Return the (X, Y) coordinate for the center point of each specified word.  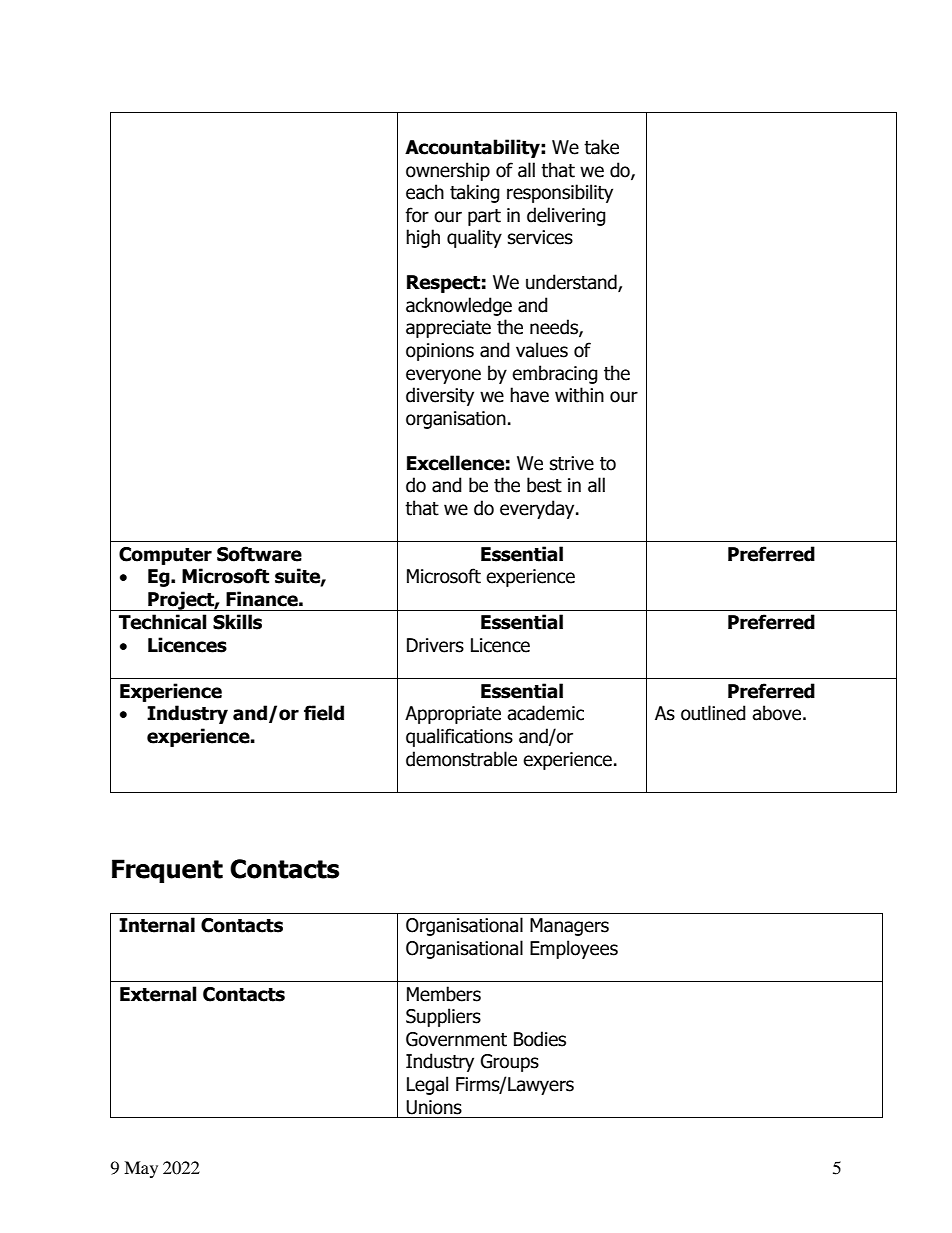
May (141, 1169)
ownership (448, 171)
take (601, 147)
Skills (237, 622)
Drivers (435, 645)
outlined (713, 713)
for (417, 215)
